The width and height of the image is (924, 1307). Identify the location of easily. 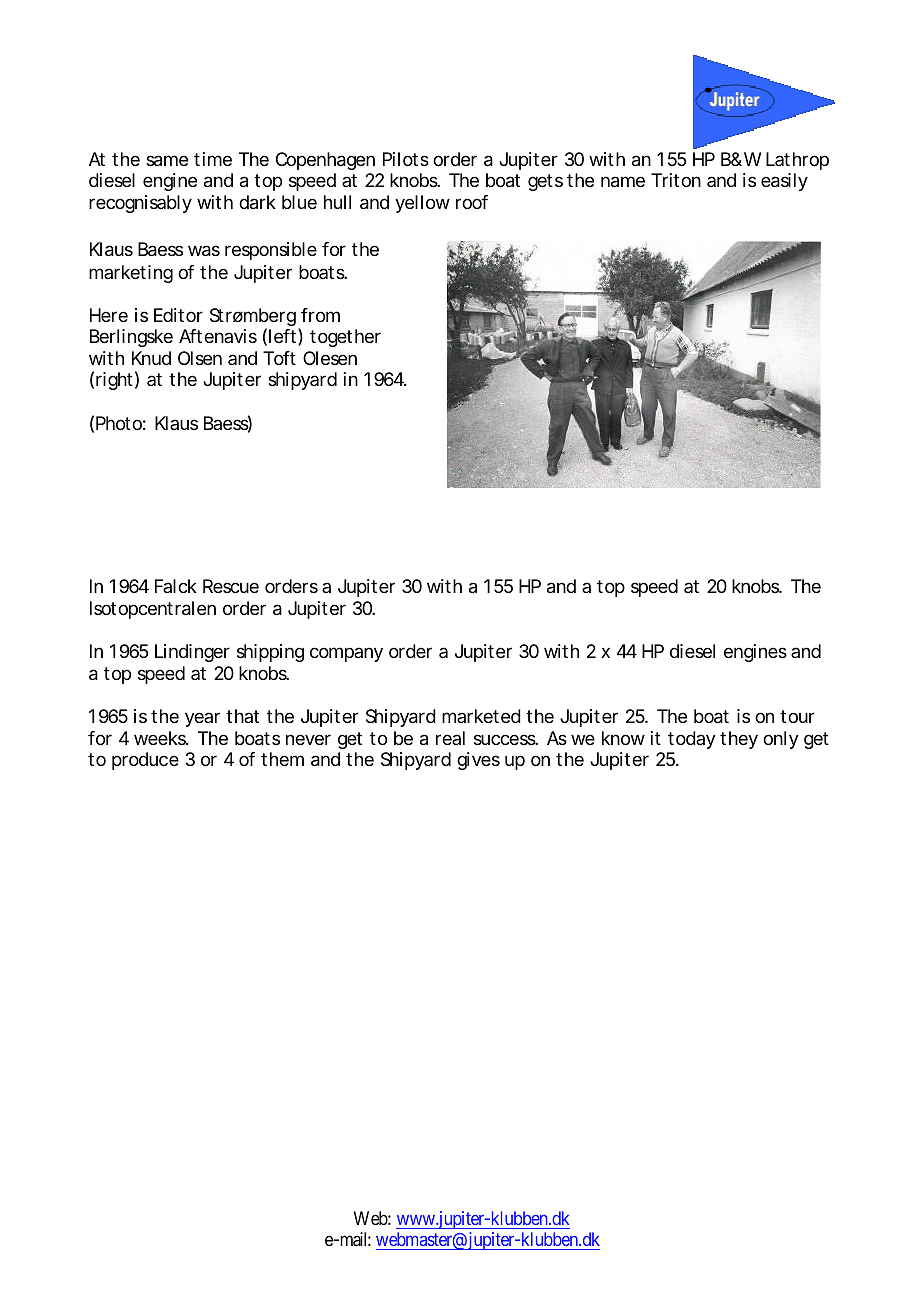
(784, 182).
